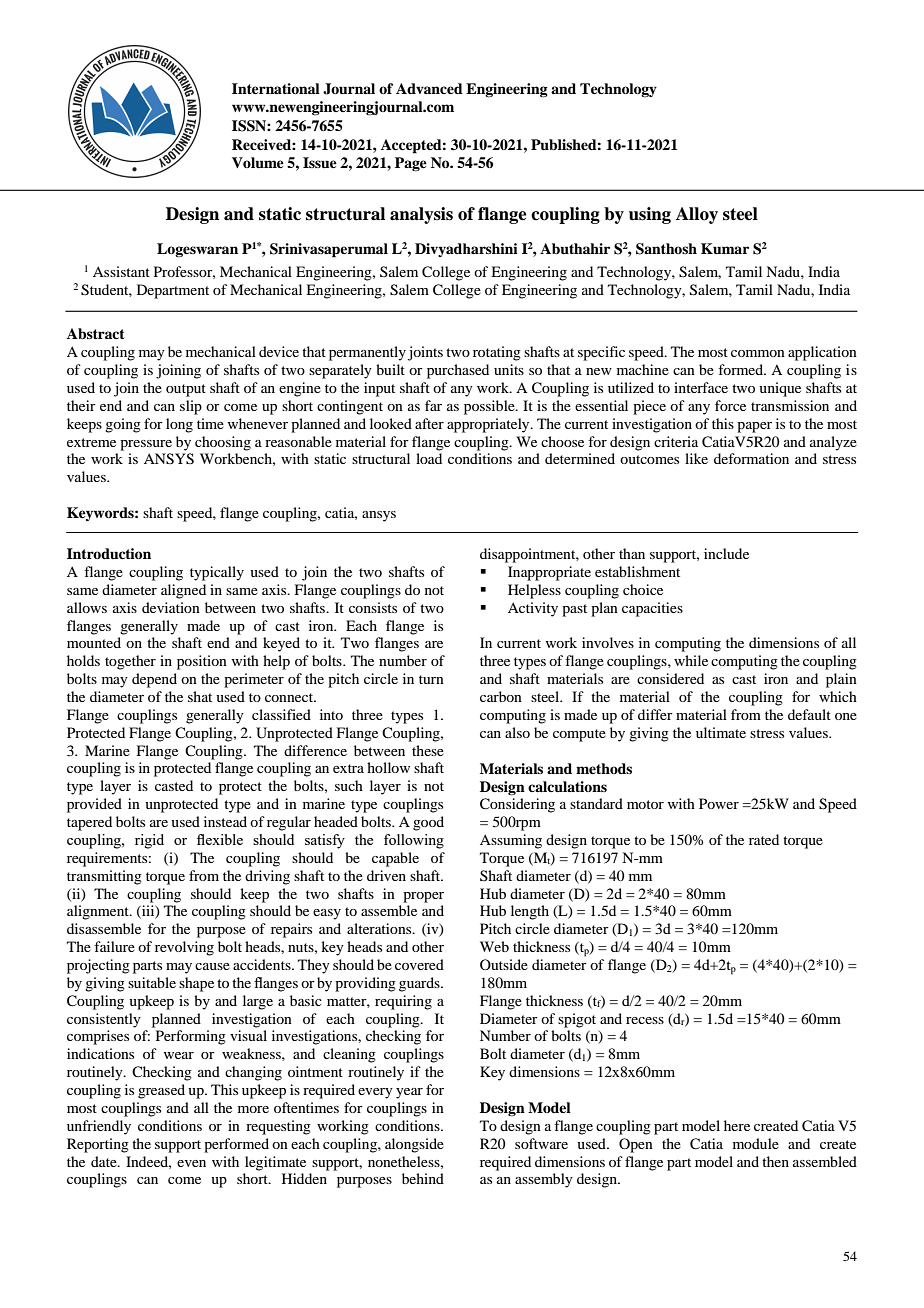  What do you see at coordinates (258, 163) in the image?
I see `Volume` at bounding box center [258, 163].
